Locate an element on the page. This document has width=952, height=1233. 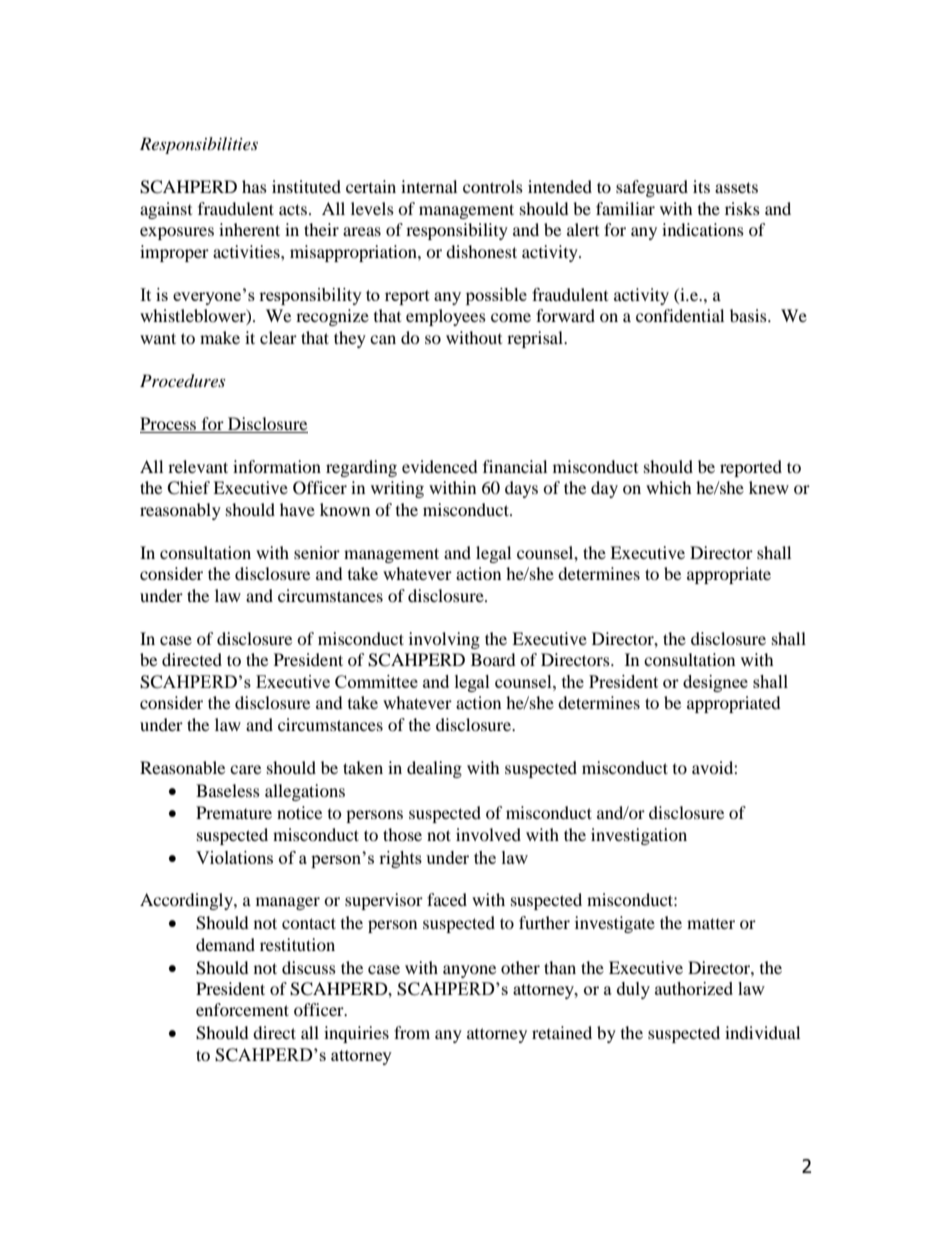
its is located at coordinates (701, 186).
